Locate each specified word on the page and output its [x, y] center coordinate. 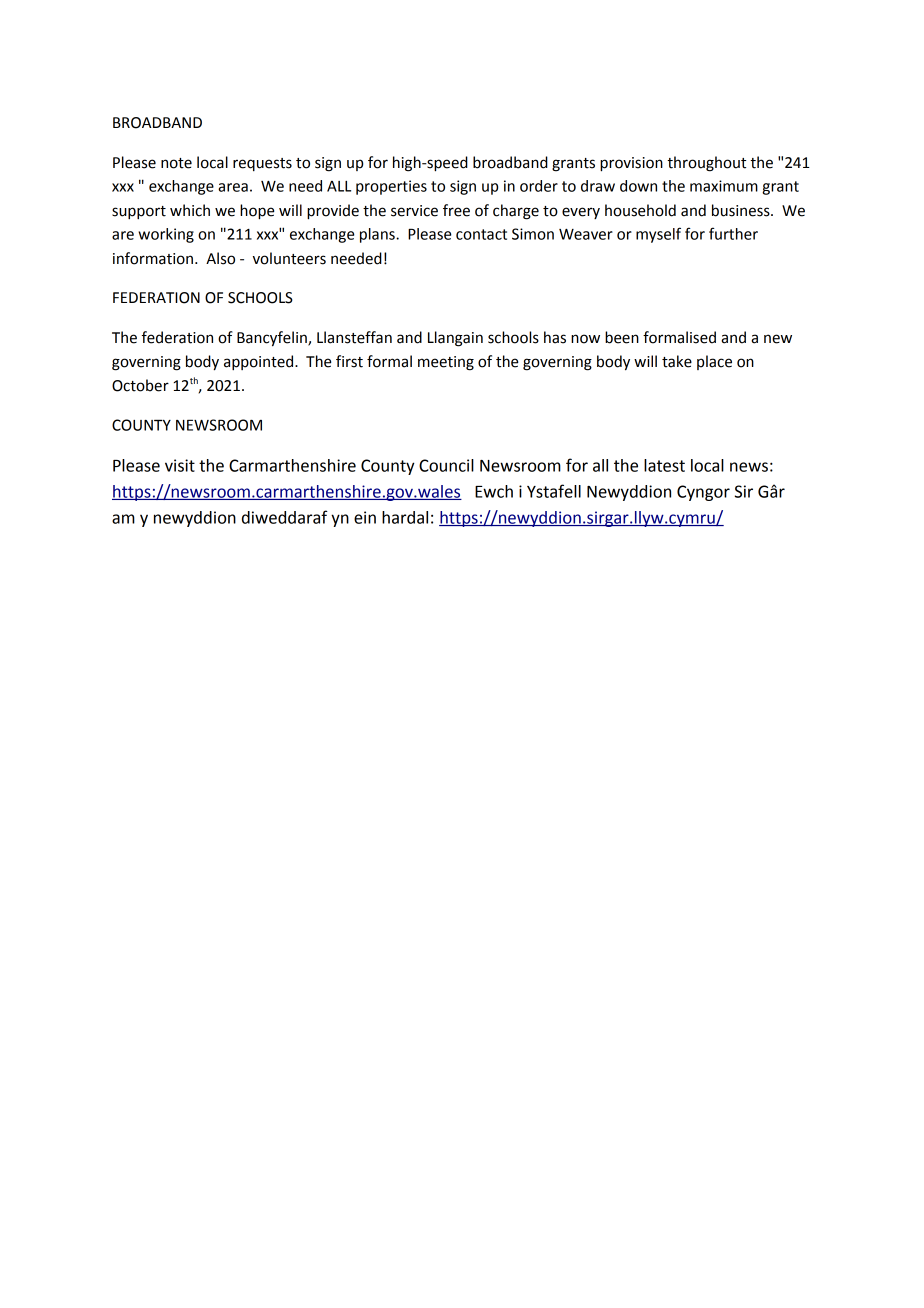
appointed [260, 362]
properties [391, 187]
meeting [446, 363]
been [622, 337]
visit [180, 465]
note [176, 163]
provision [631, 164]
